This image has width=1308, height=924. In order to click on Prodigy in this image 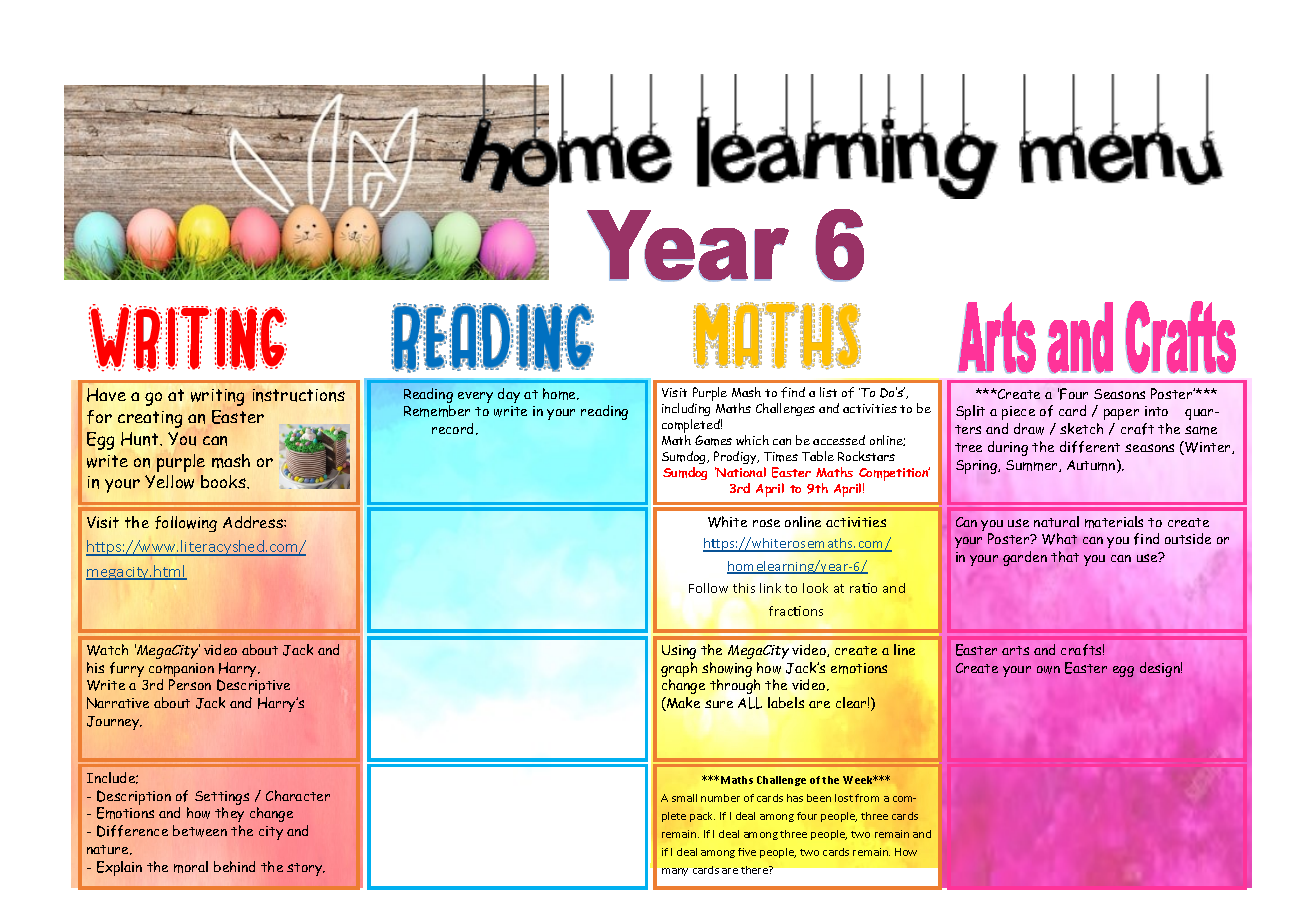, I will do `click(736, 457)`.
